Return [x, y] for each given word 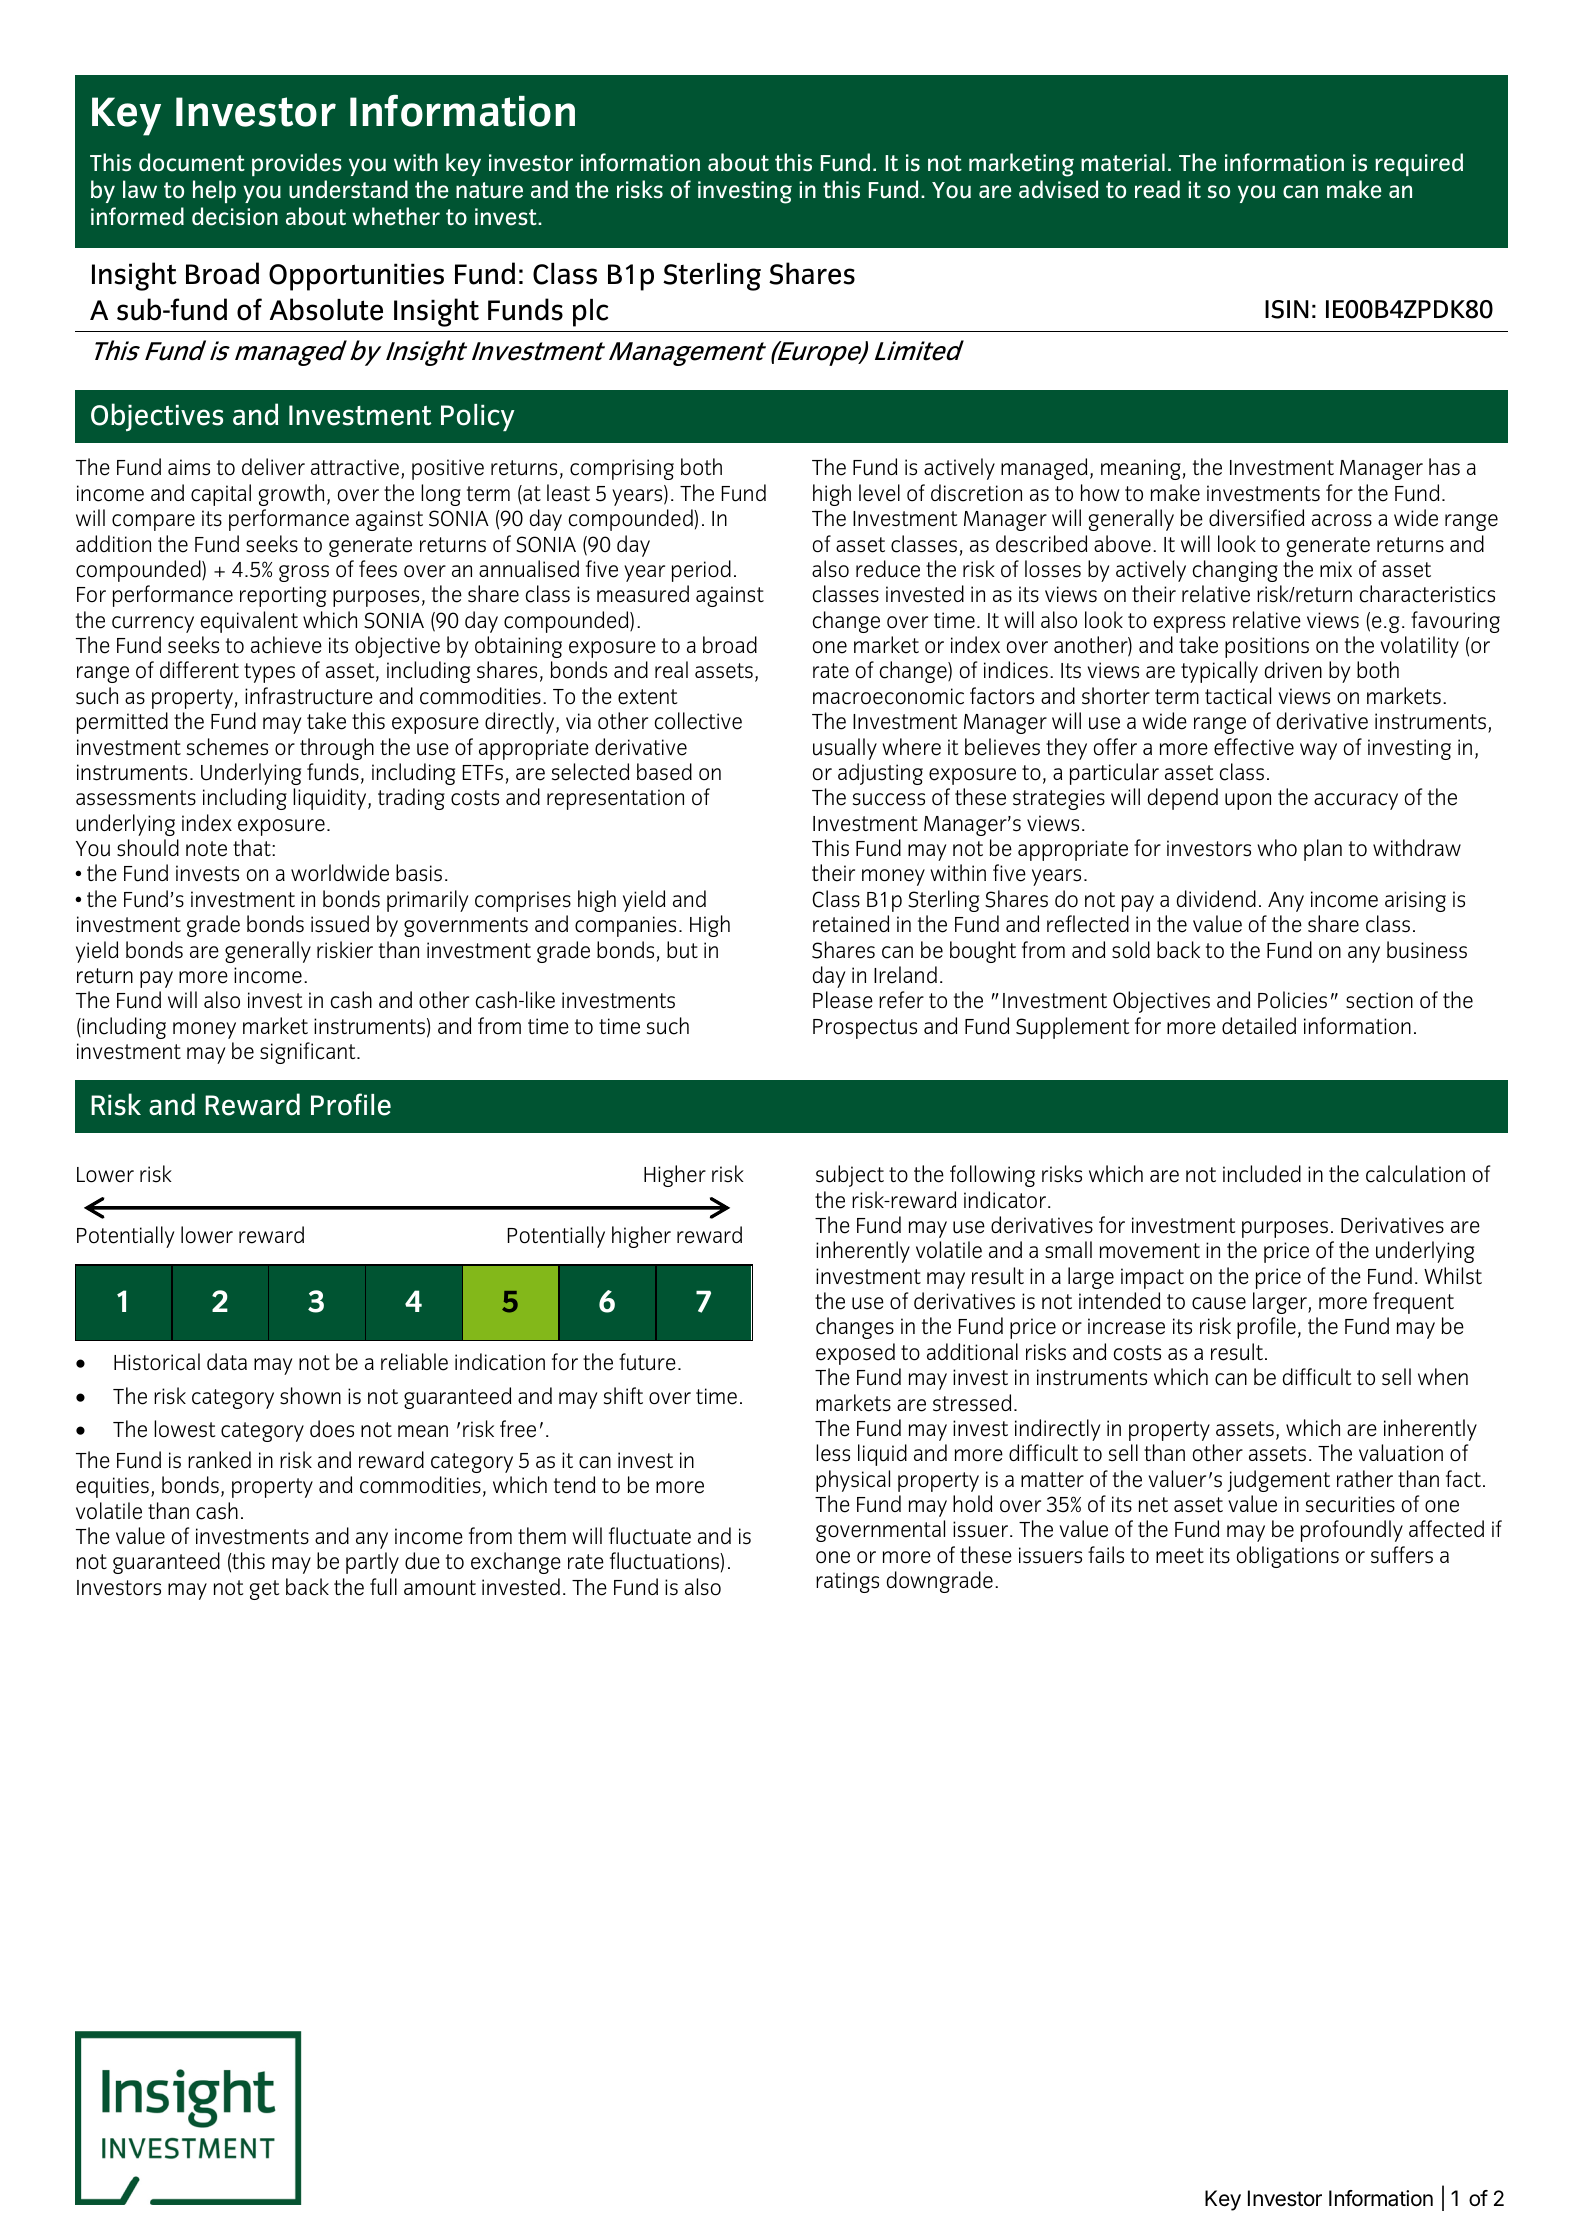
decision [235, 216]
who [1277, 848]
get [265, 1590]
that [253, 847]
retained [851, 924]
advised [1059, 189]
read [1157, 189]
